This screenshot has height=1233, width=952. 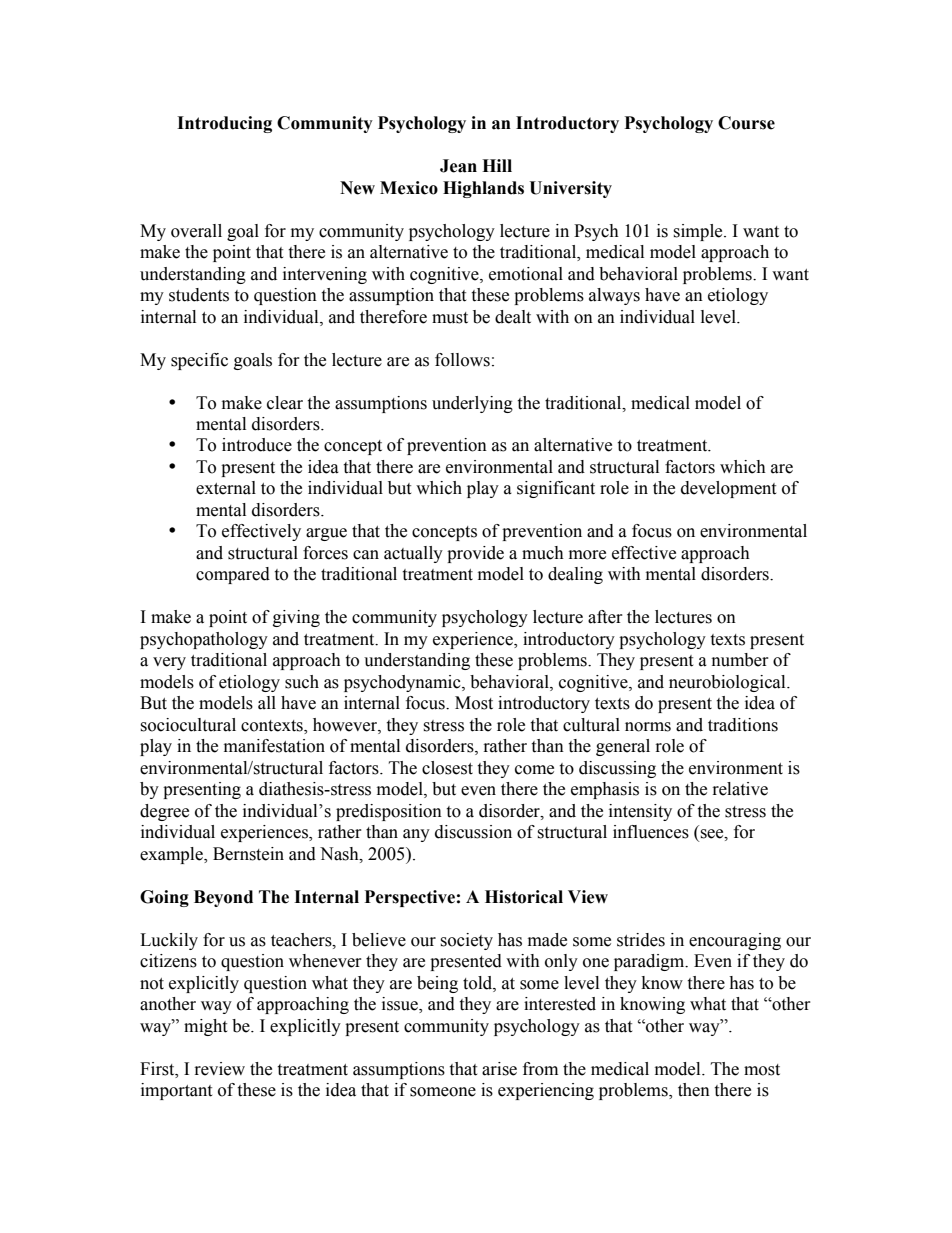 What do you see at coordinates (458, 166) in the screenshot?
I see `Jean` at bounding box center [458, 166].
